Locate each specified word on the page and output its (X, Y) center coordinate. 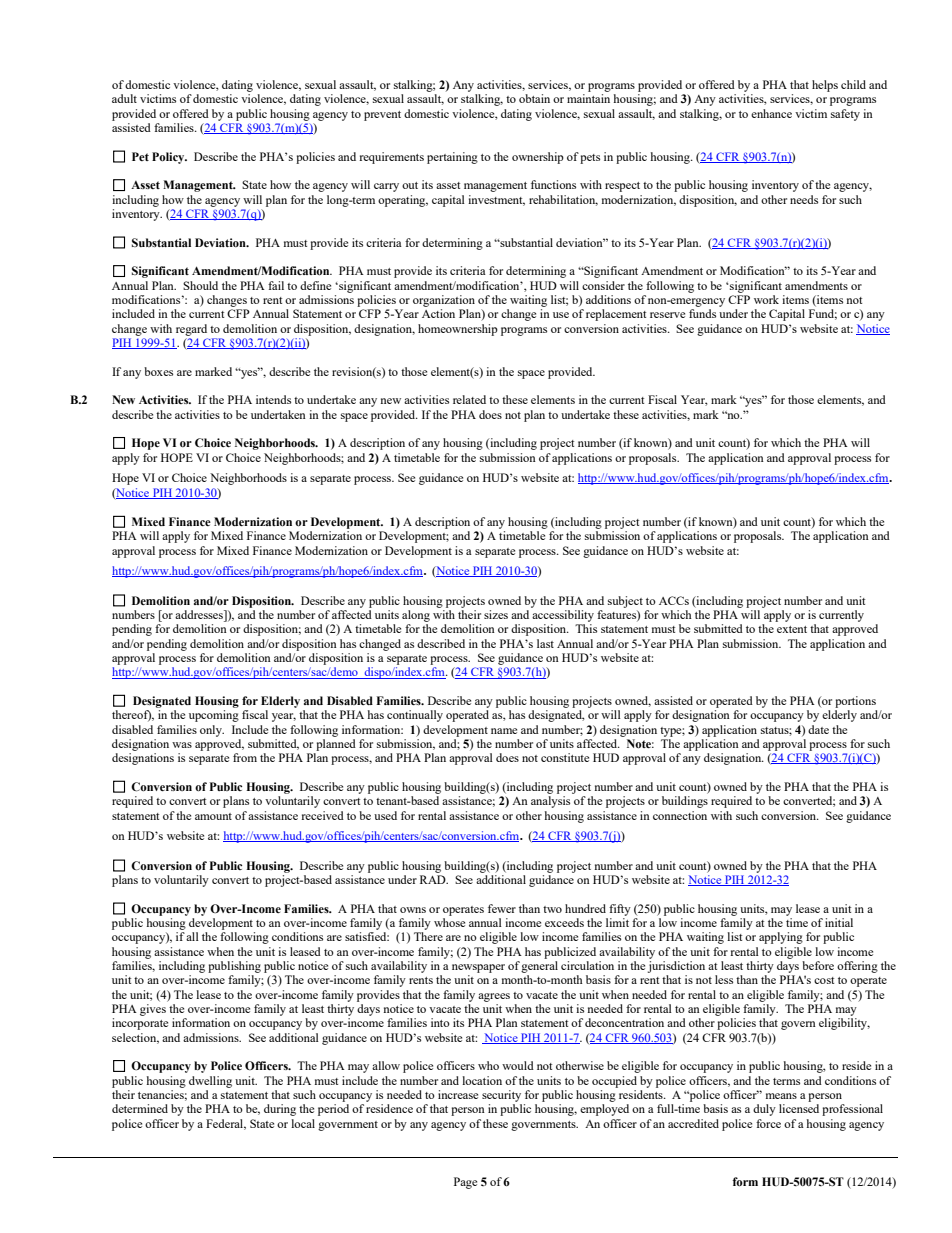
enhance (771, 113)
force (768, 1123)
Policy (169, 158)
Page (465, 1183)
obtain (534, 98)
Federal (226, 1124)
